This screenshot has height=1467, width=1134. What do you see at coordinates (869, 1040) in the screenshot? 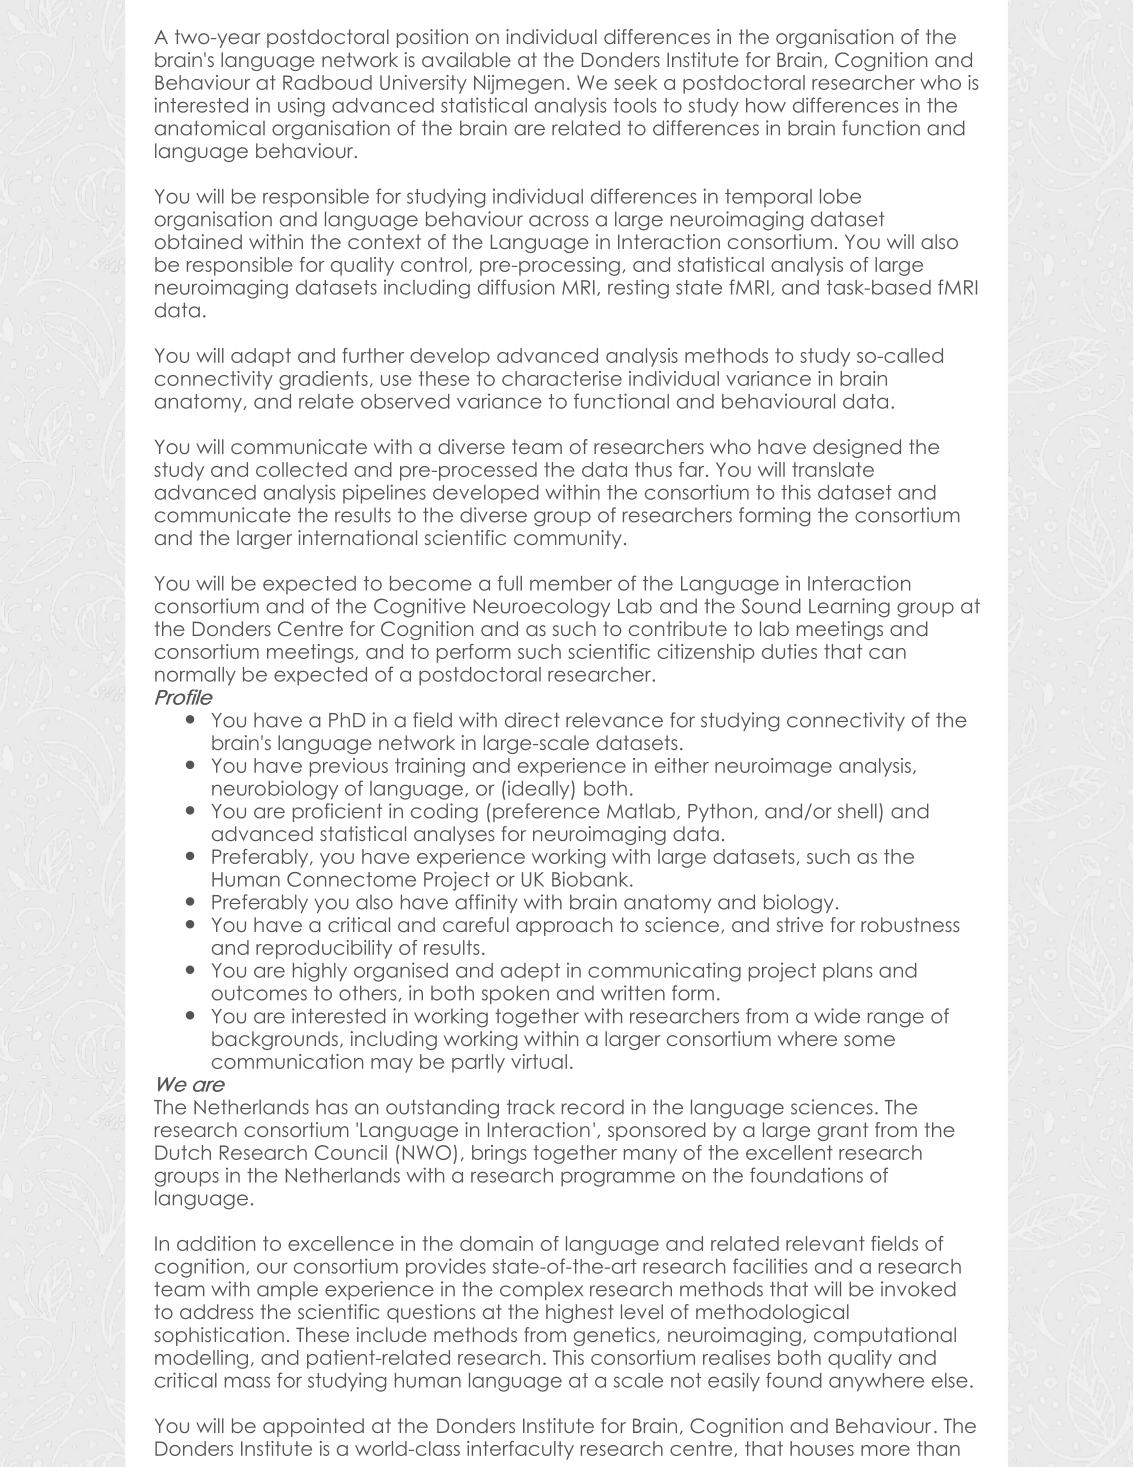
I see `some` at bounding box center [869, 1040].
